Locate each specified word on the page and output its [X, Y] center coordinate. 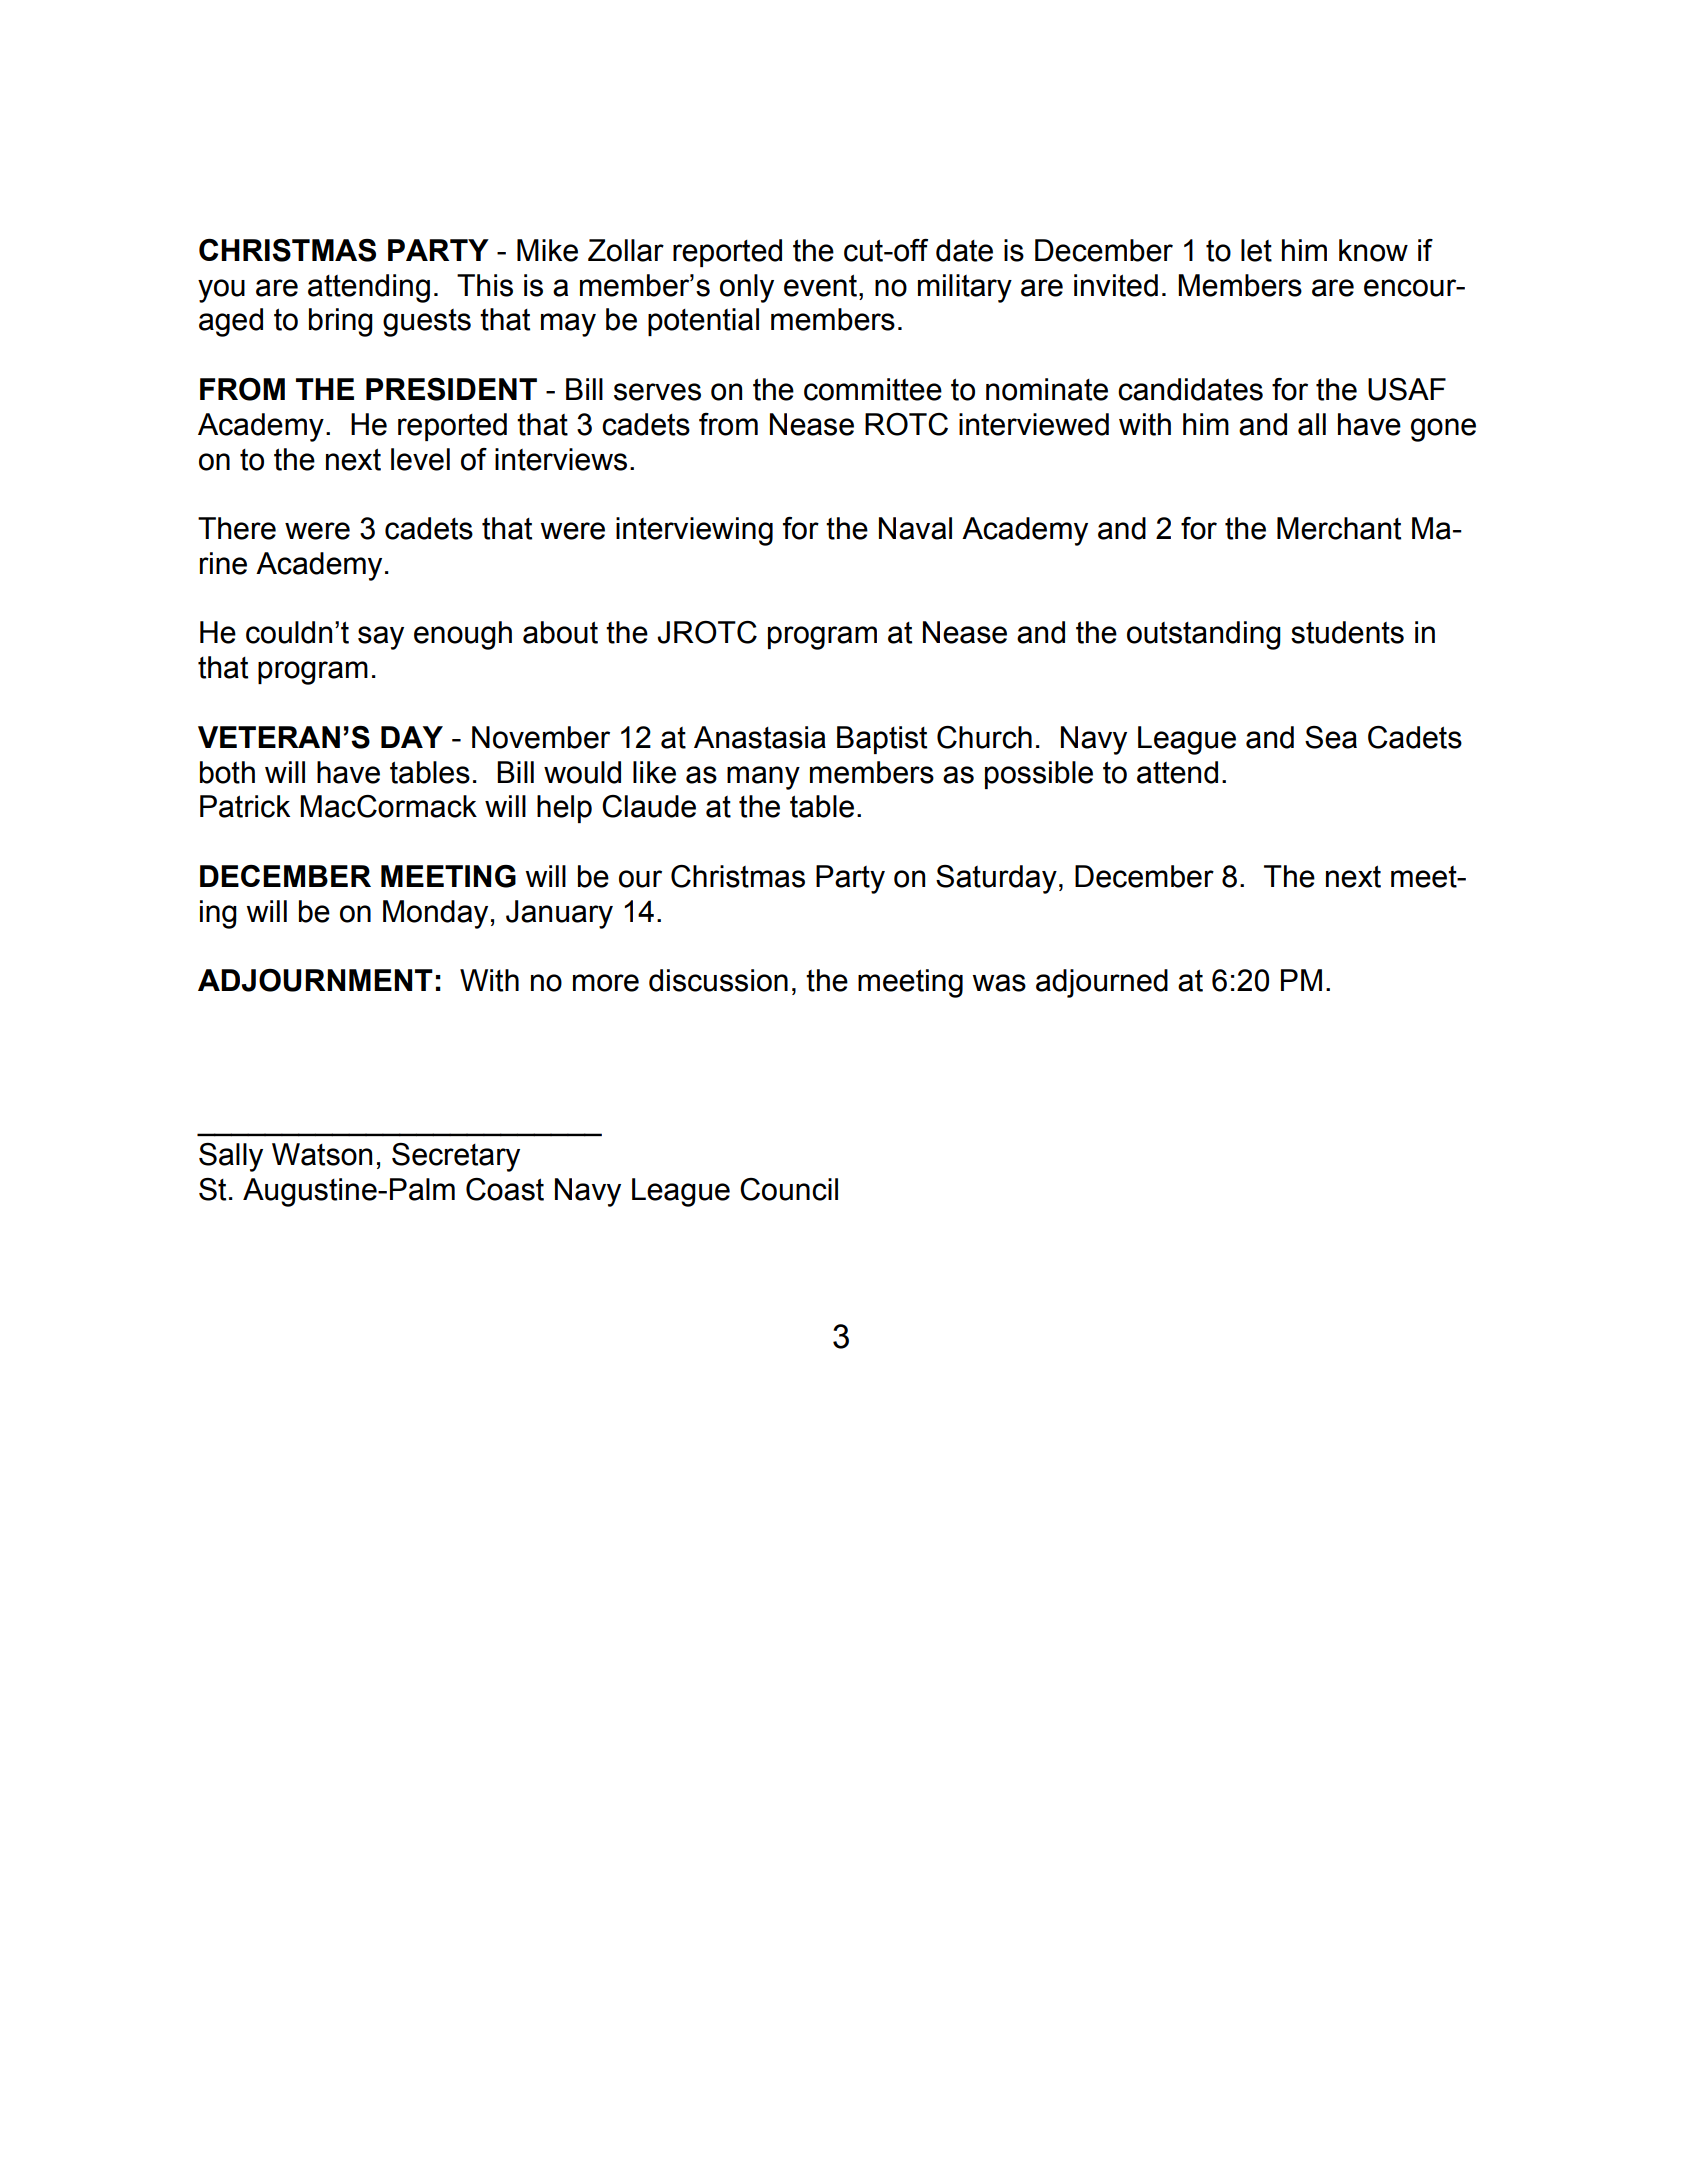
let [1256, 250]
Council [789, 1189]
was [999, 983]
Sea [1331, 737]
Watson [322, 1154]
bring [341, 322]
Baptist [882, 740]
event [820, 285]
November [541, 737]
